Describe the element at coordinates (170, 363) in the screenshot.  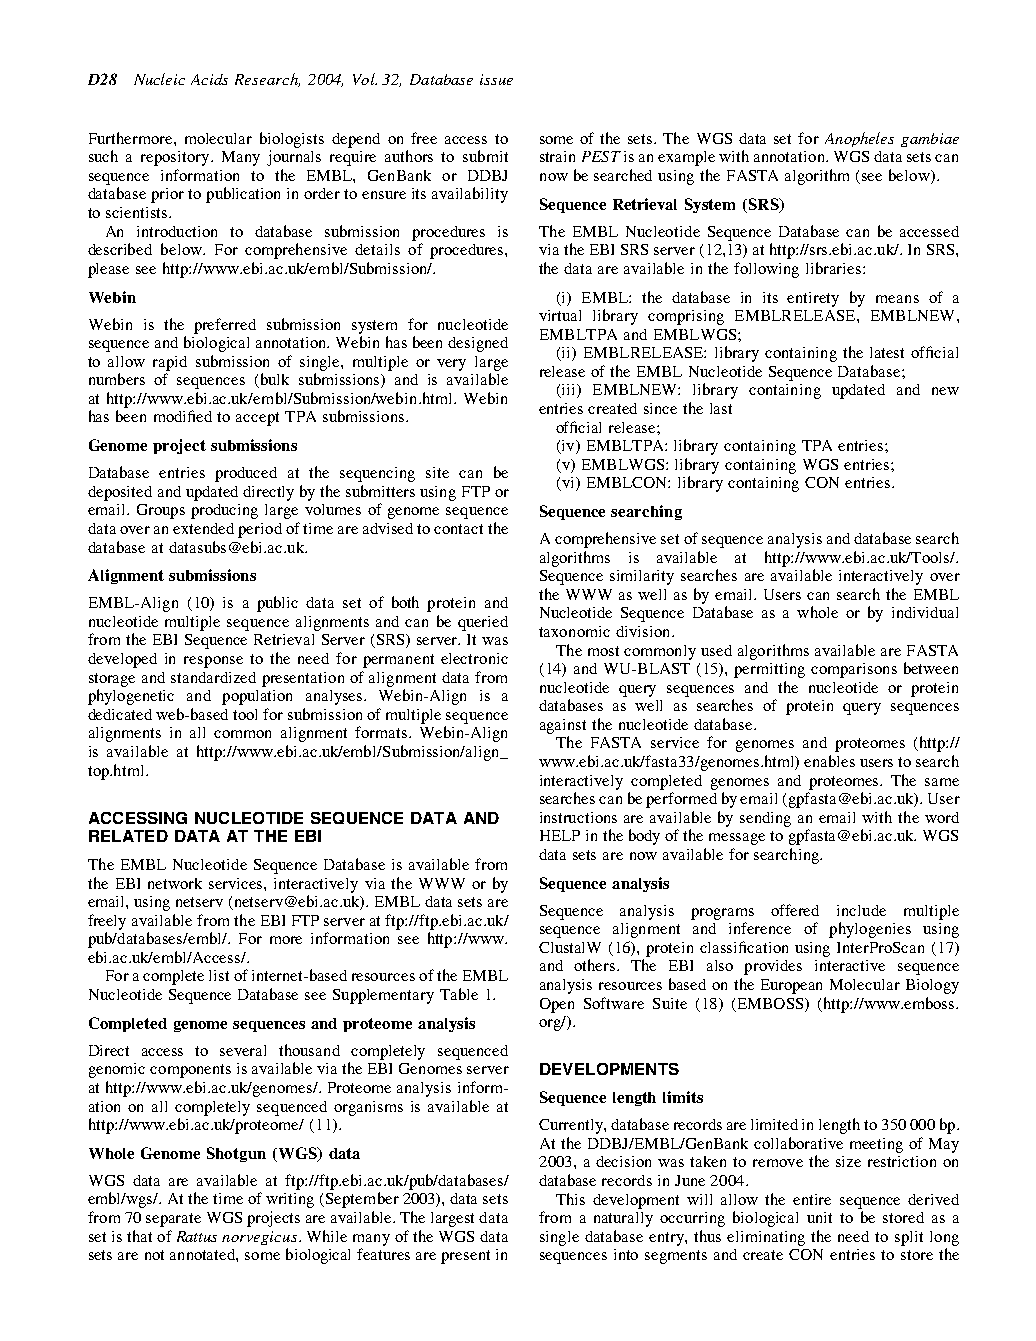
I see `rapid` at that location.
